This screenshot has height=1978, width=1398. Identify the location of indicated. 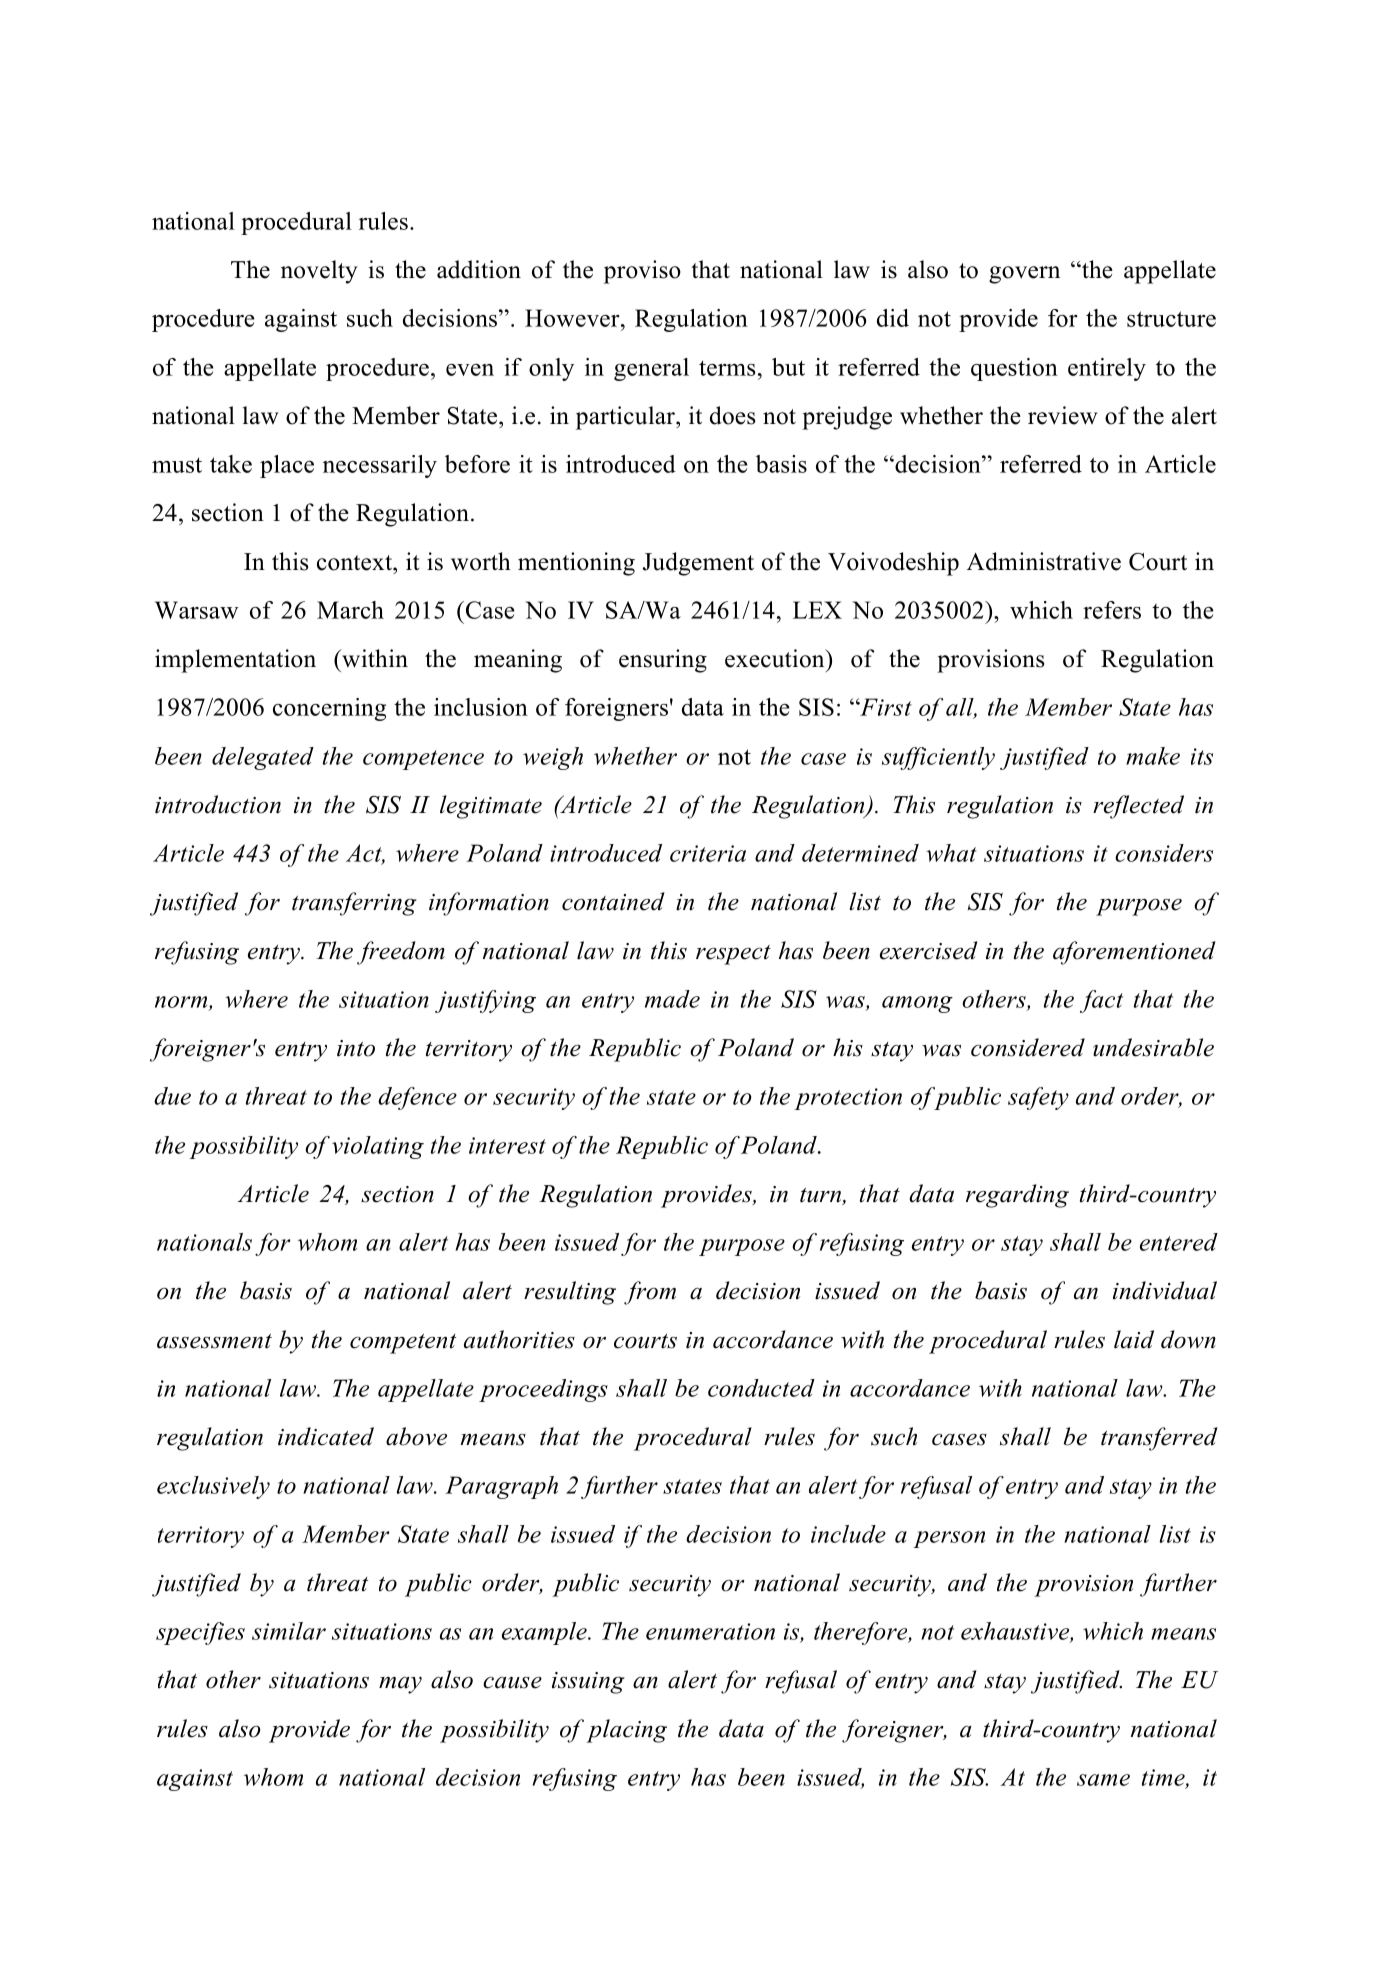
(326, 1436).
